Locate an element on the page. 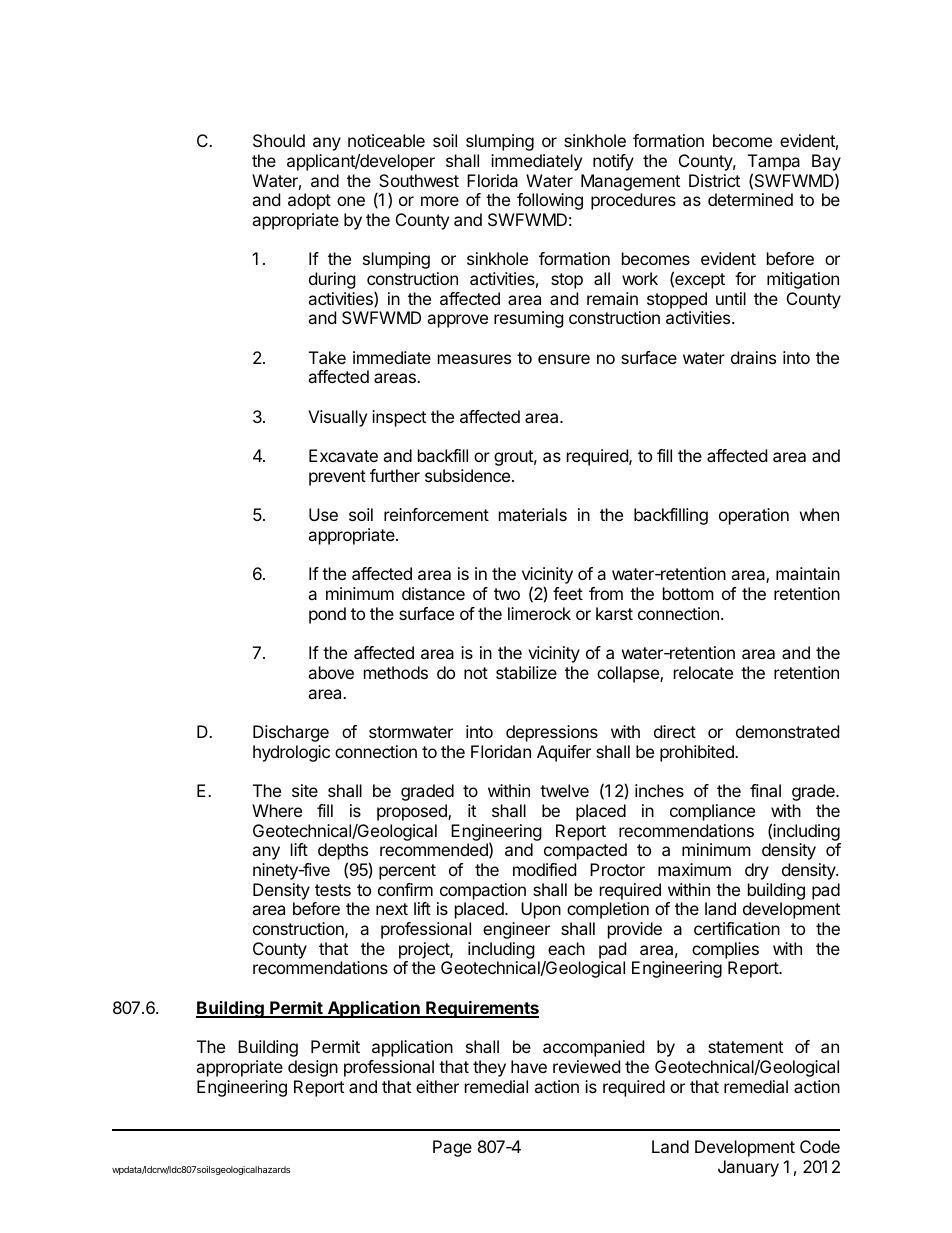 Image resolution: width=952 pixels, height=1233 pixels. final is located at coordinates (765, 790).
